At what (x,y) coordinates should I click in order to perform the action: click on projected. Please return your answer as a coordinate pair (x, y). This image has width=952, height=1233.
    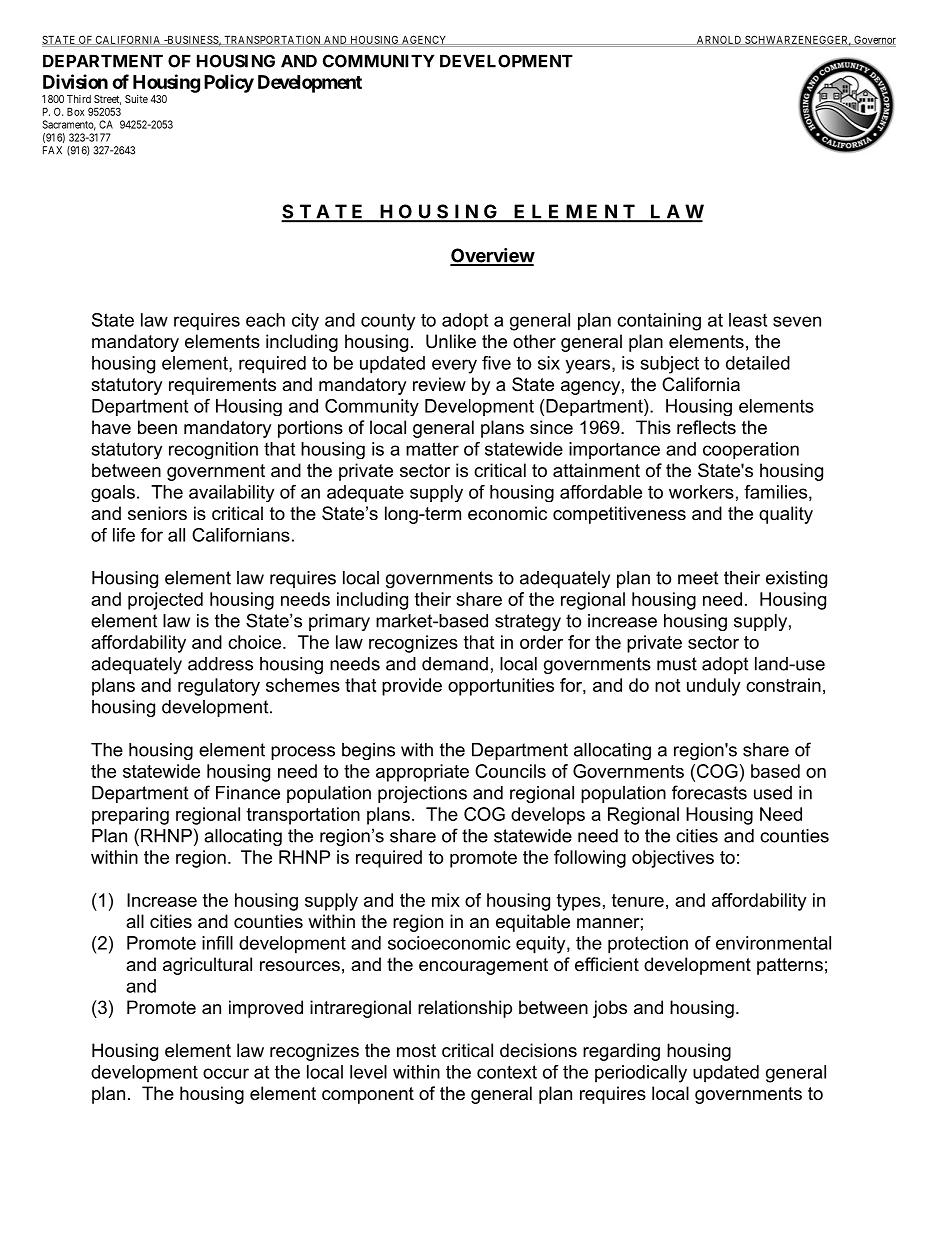
    Looking at the image, I should click on (165, 601).
